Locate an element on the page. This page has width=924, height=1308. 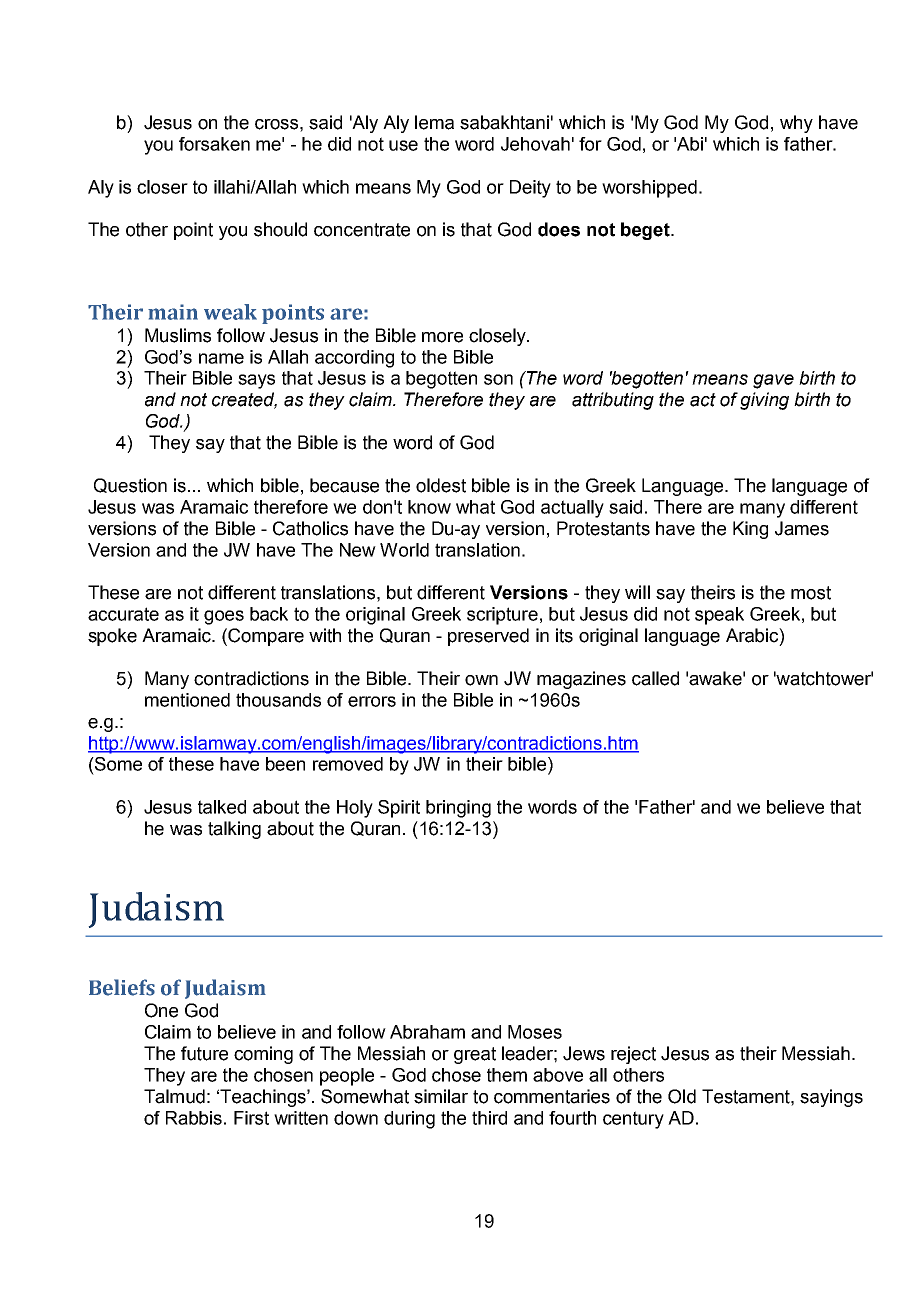
similar is located at coordinates (441, 1096).
